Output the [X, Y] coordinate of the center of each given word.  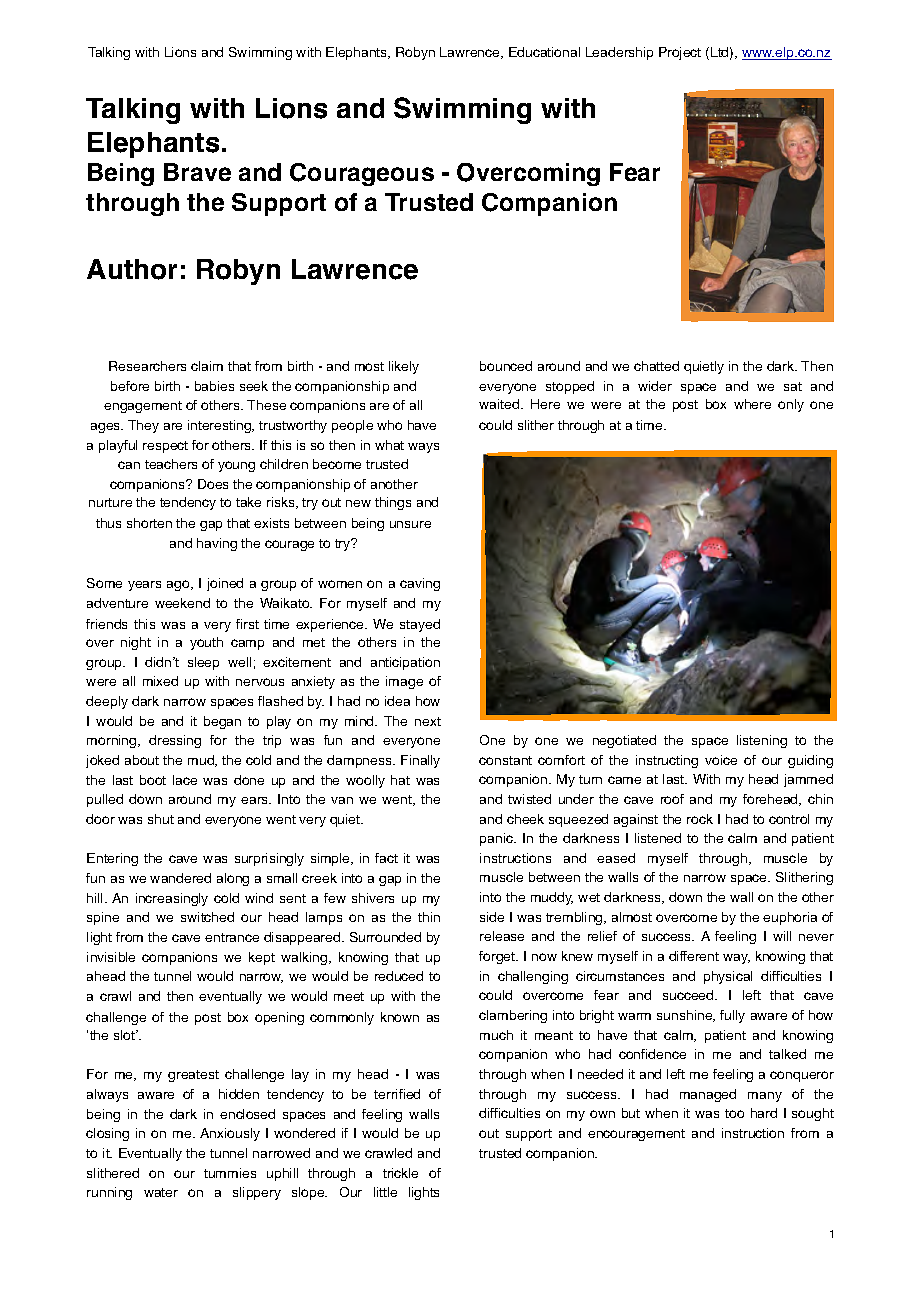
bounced [506, 366]
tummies [230, 1173]
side [492, 917]
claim [207, 366]
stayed [420, 625]
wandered [180, 878]
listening [762, 741]
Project [680, 53]
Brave [197, 172]
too [734, 1113]
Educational [544, 52]
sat [793, 386]
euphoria [790, 918]
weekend [182, 603]
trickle [400, 1173]
